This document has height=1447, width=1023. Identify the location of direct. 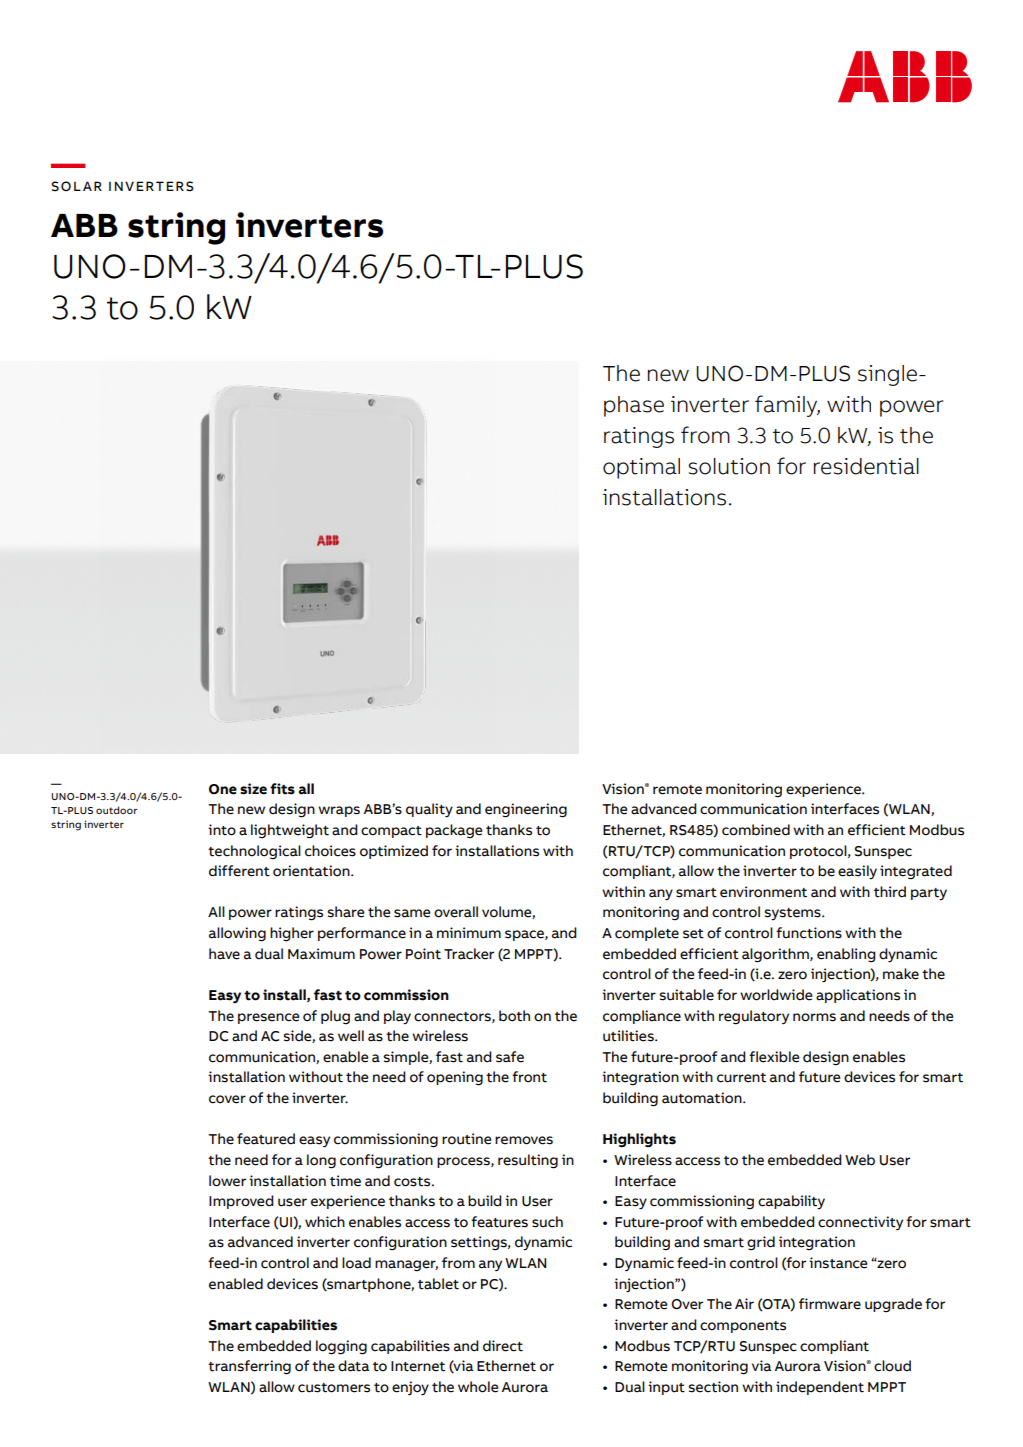
(503, 1346).
